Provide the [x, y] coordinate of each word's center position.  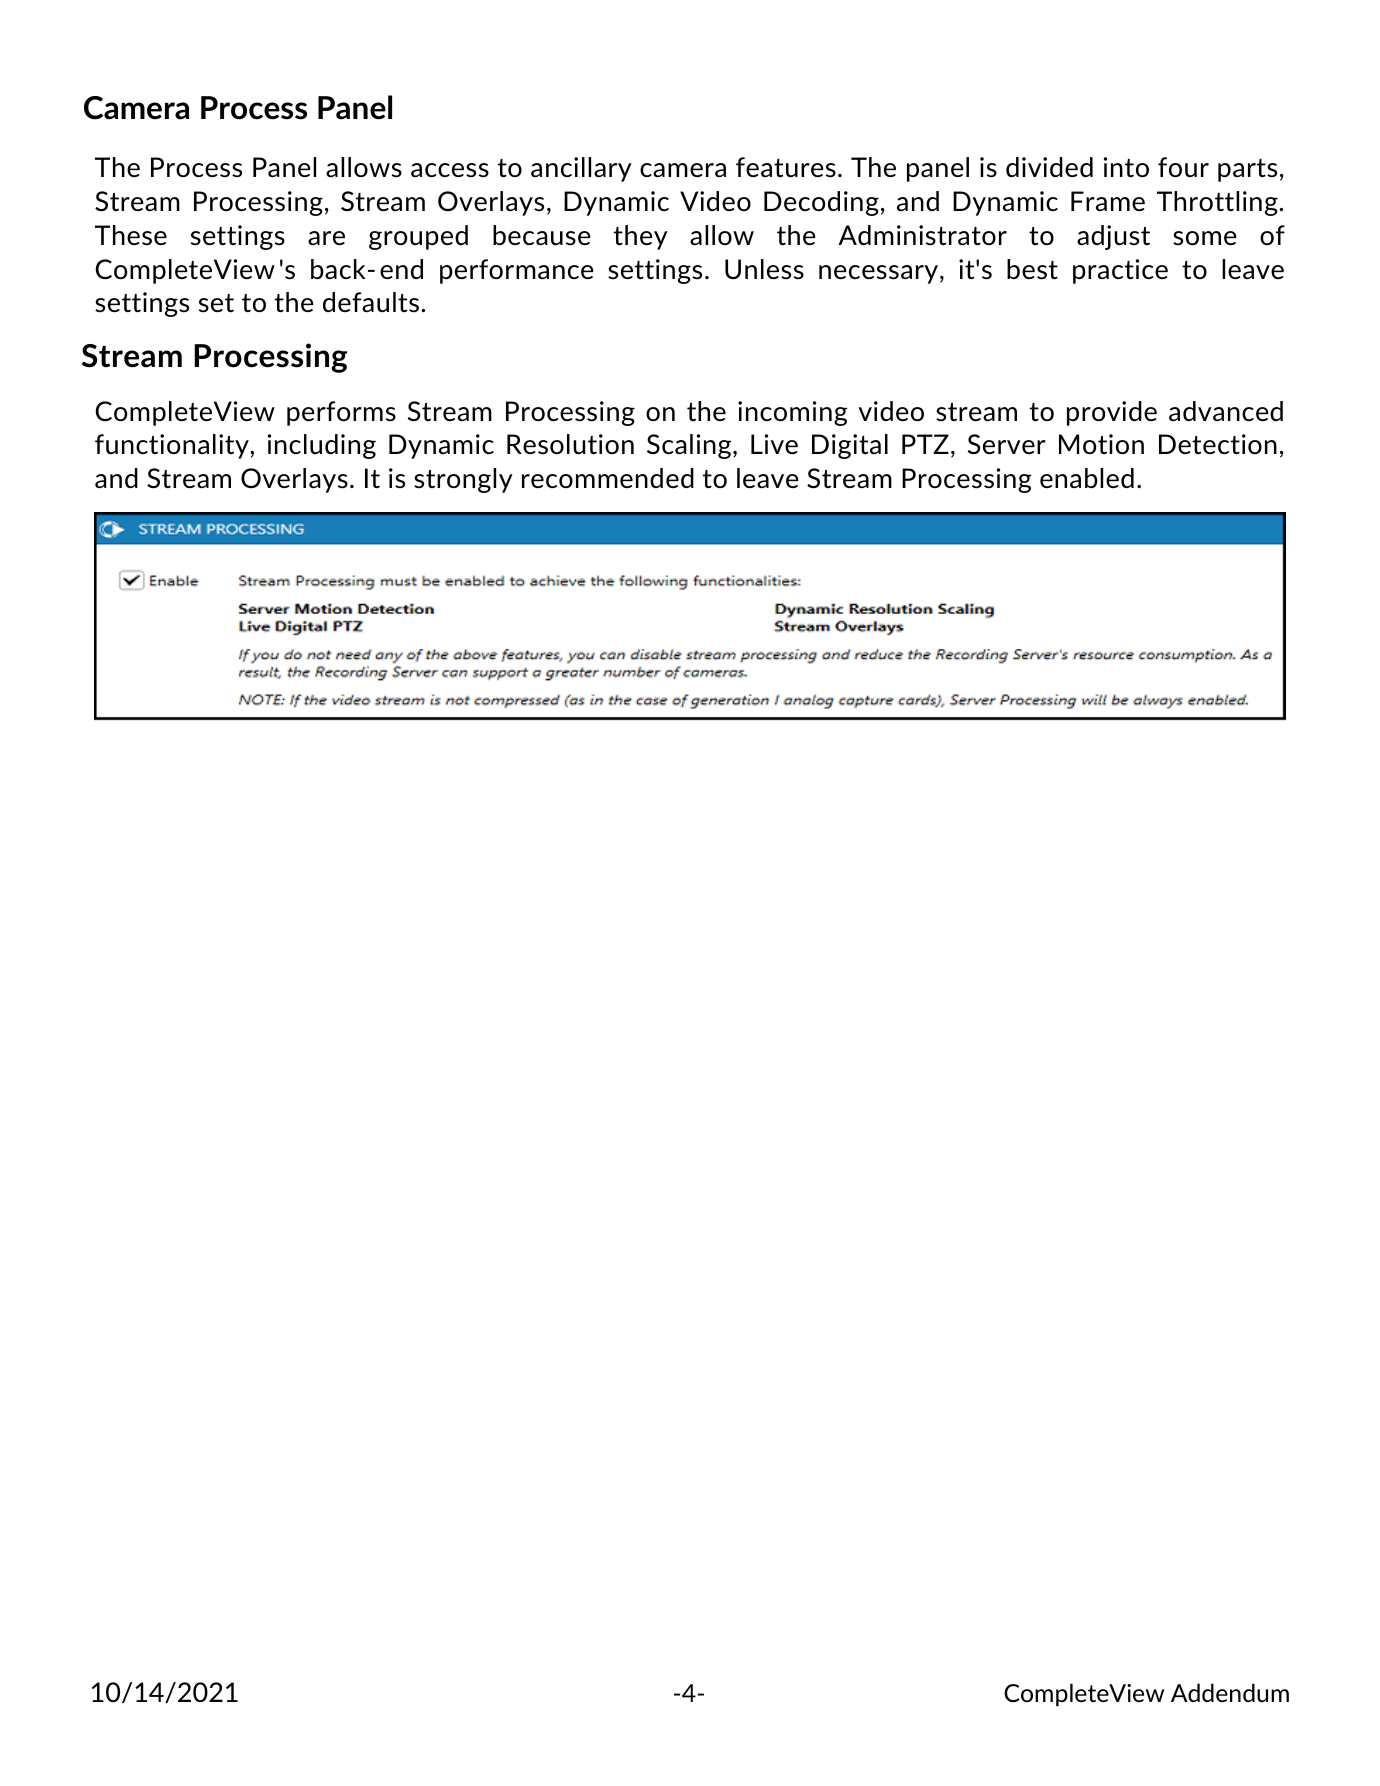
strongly [463, 480]
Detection [1218, 444]
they [641, 237]
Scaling [690, 446]
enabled [1087, 478]
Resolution [570, 444]
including [322, 446]
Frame [1108, 201]
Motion [1101, 444]
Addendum [1230, 1692]
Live [774, 444]
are [326, 238]
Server [1007, 444]
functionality [173, 446]
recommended [608, 478]
